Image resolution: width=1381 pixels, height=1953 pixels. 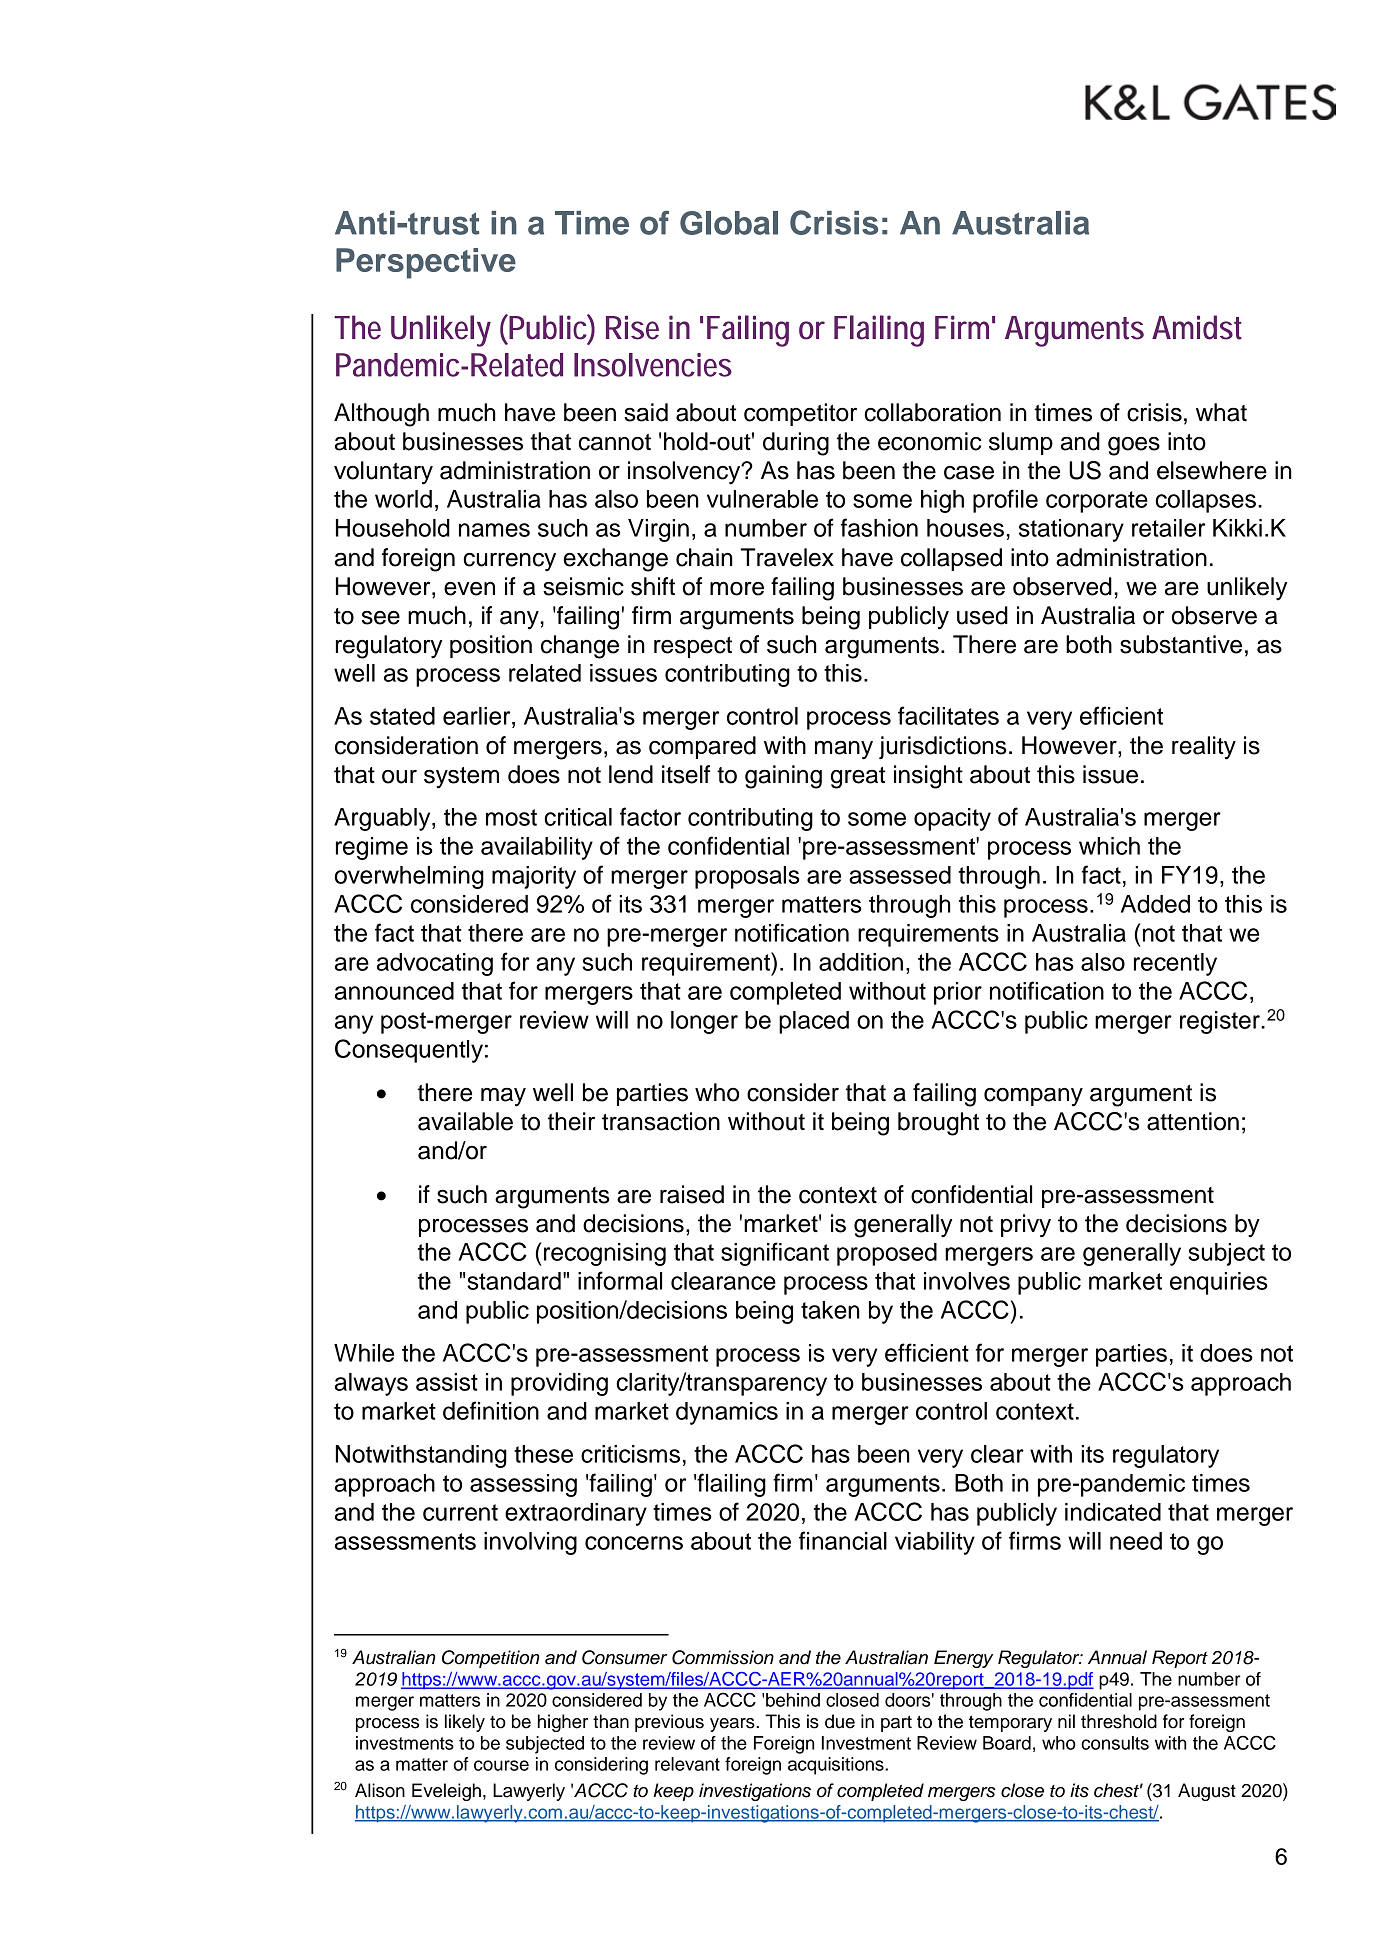 I want to click on Global, so click(x=729, y=223).
